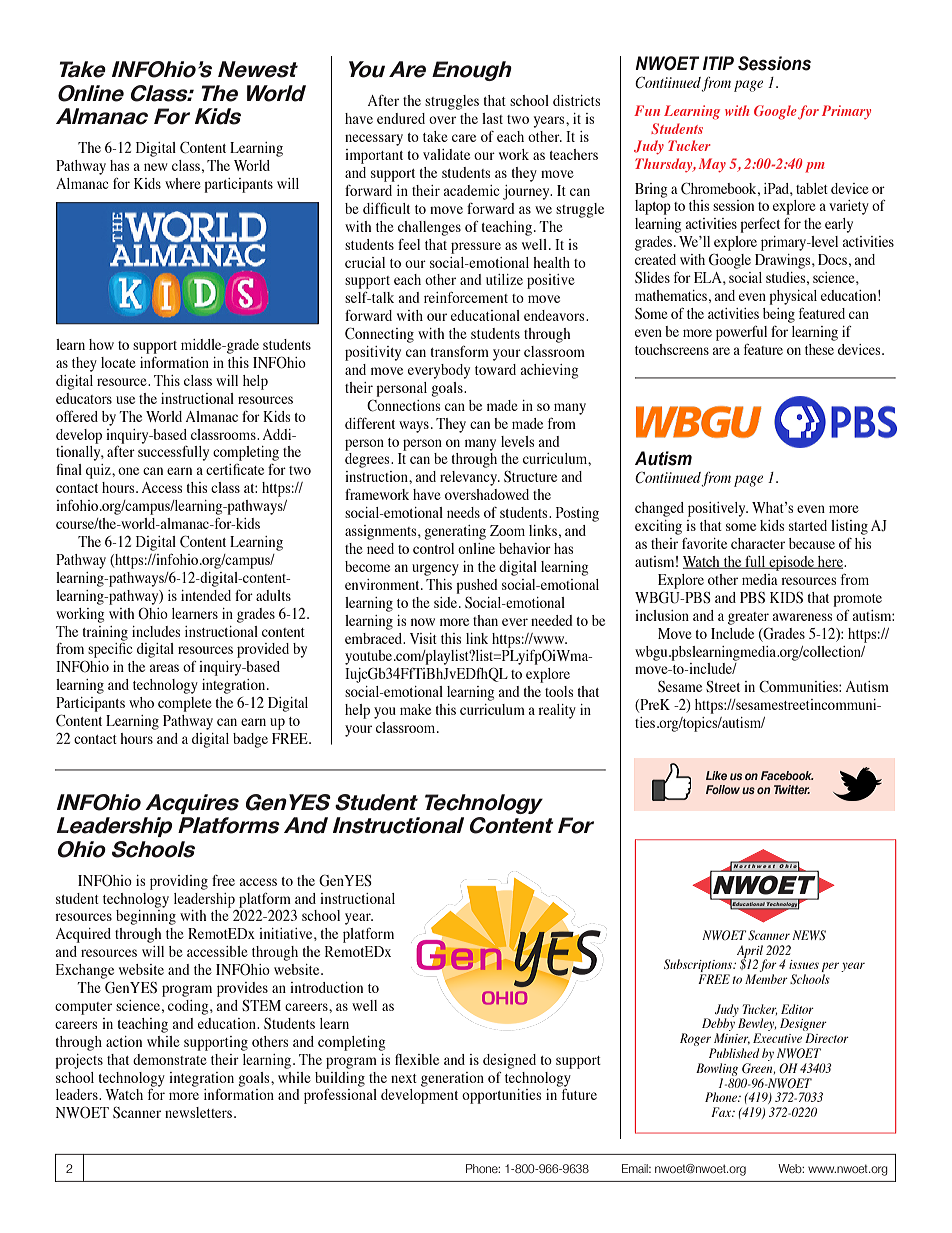  I want to click on locate, so click(118, 362).
